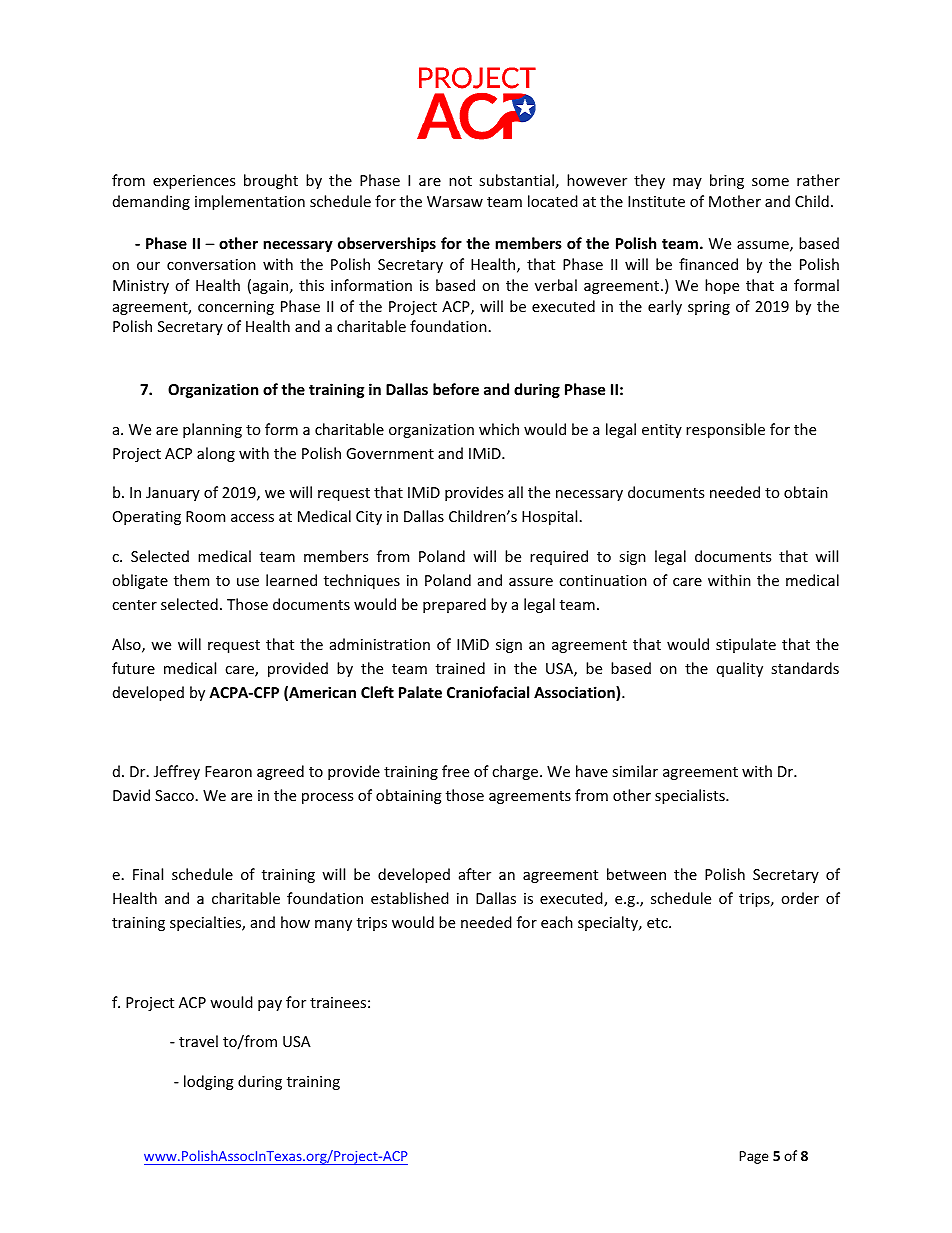 Image resolution: width=952 pixels, height=1233 pixels. I want to click on bring, so click(727, 181).
